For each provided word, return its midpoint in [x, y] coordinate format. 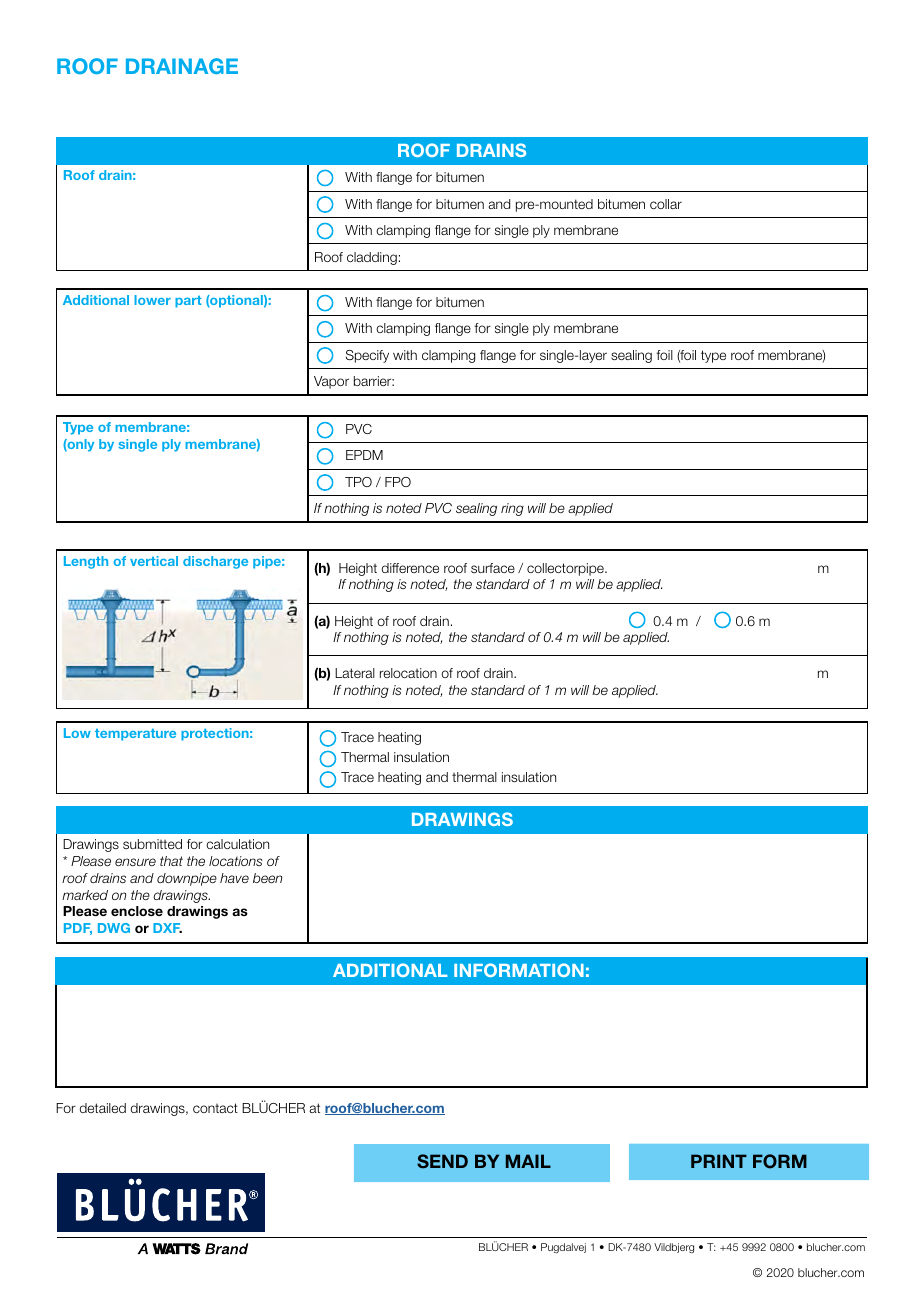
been [268, 878]
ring [512, 509]
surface [493, 568]
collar [666, 204]
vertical [154, 561]
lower [152, 300]
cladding [372, 258]
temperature [135, 735]
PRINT [719, 1161]
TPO [358, 482]
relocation [408, 673]
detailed [103, 1108]
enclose [137, 911]
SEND [442, 1161]
